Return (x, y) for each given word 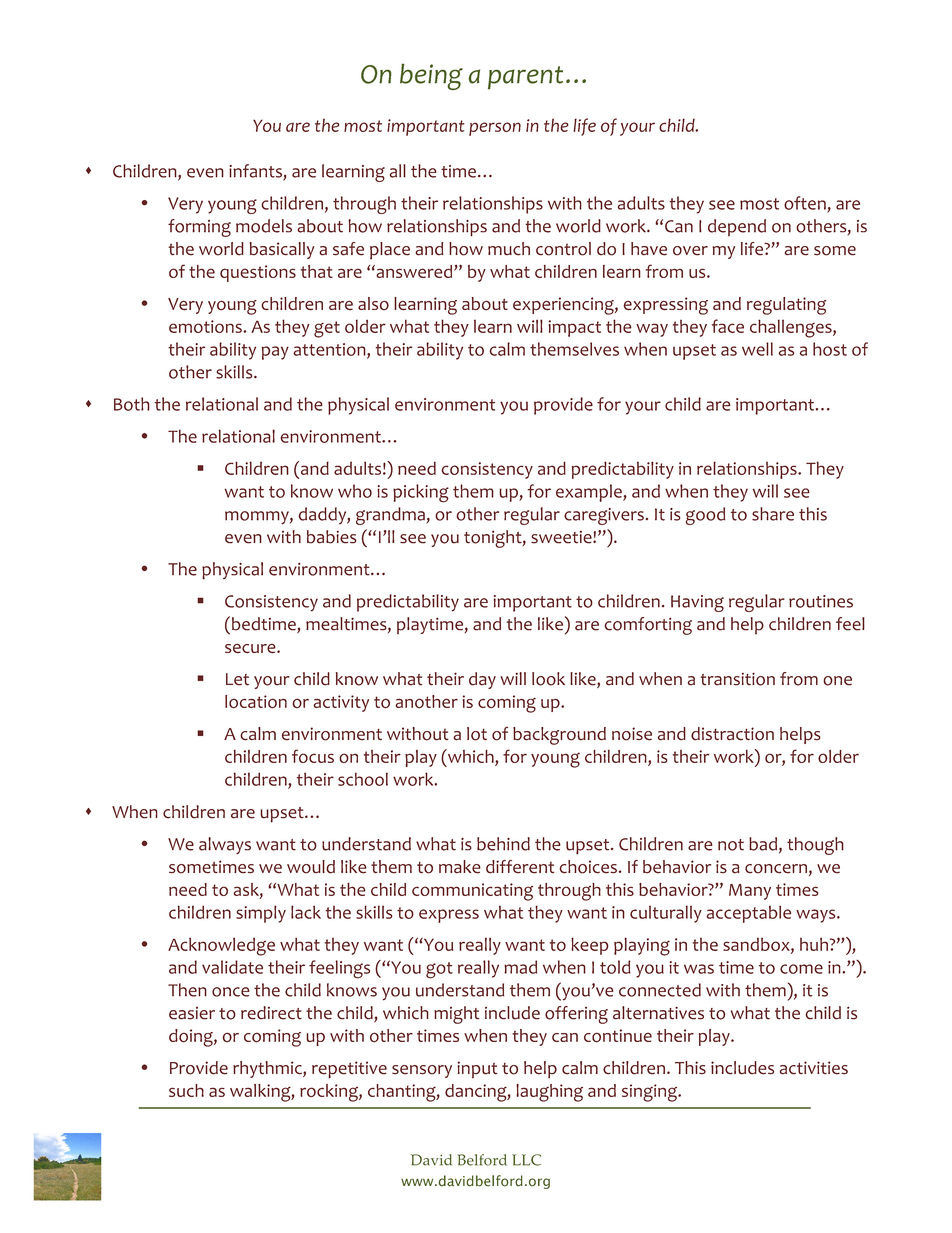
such (186, 1090)
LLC (526, 1160)
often (806, 204)
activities (814, 1068)
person (495, 129)
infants (256, 172)
